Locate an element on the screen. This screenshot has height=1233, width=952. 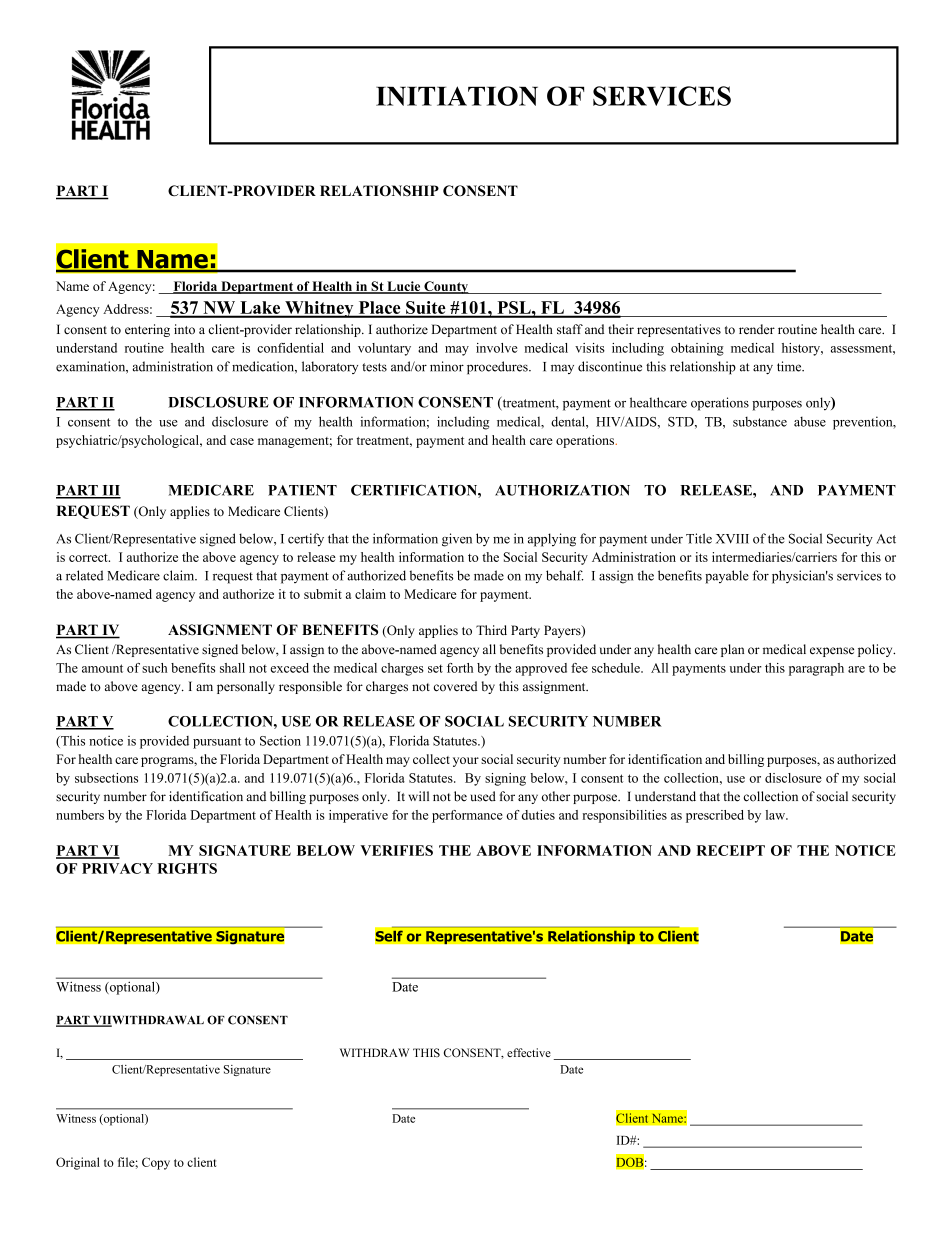
pursuant is located at coordinates (217, 743).
